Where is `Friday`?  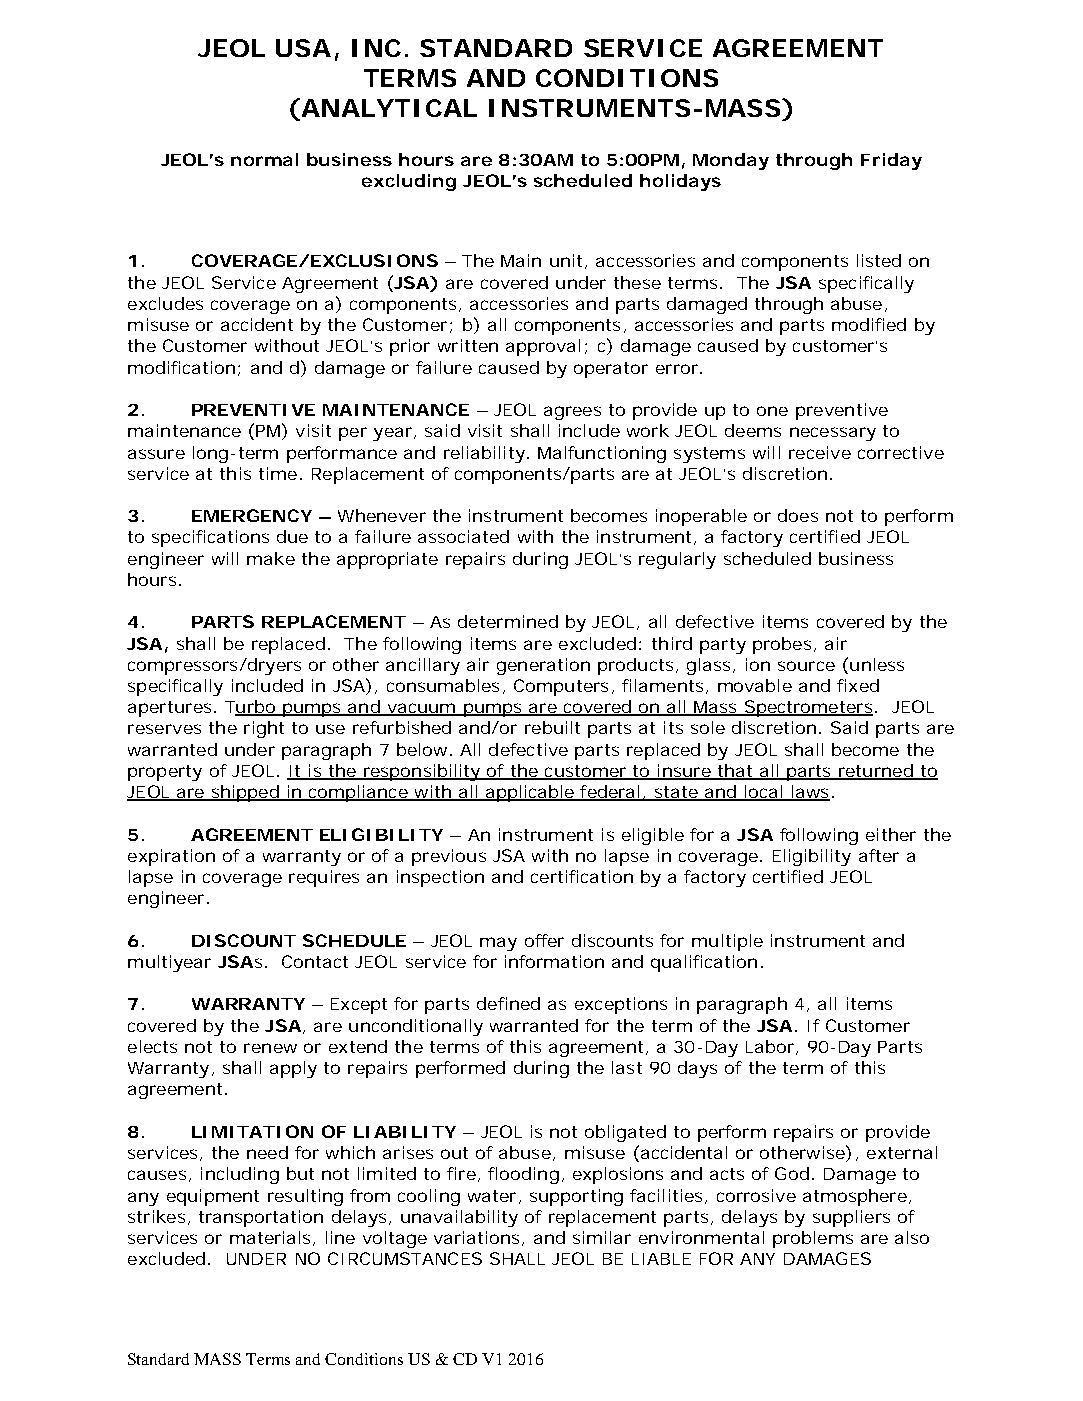 Friday is located at coordinates (891, 161).
